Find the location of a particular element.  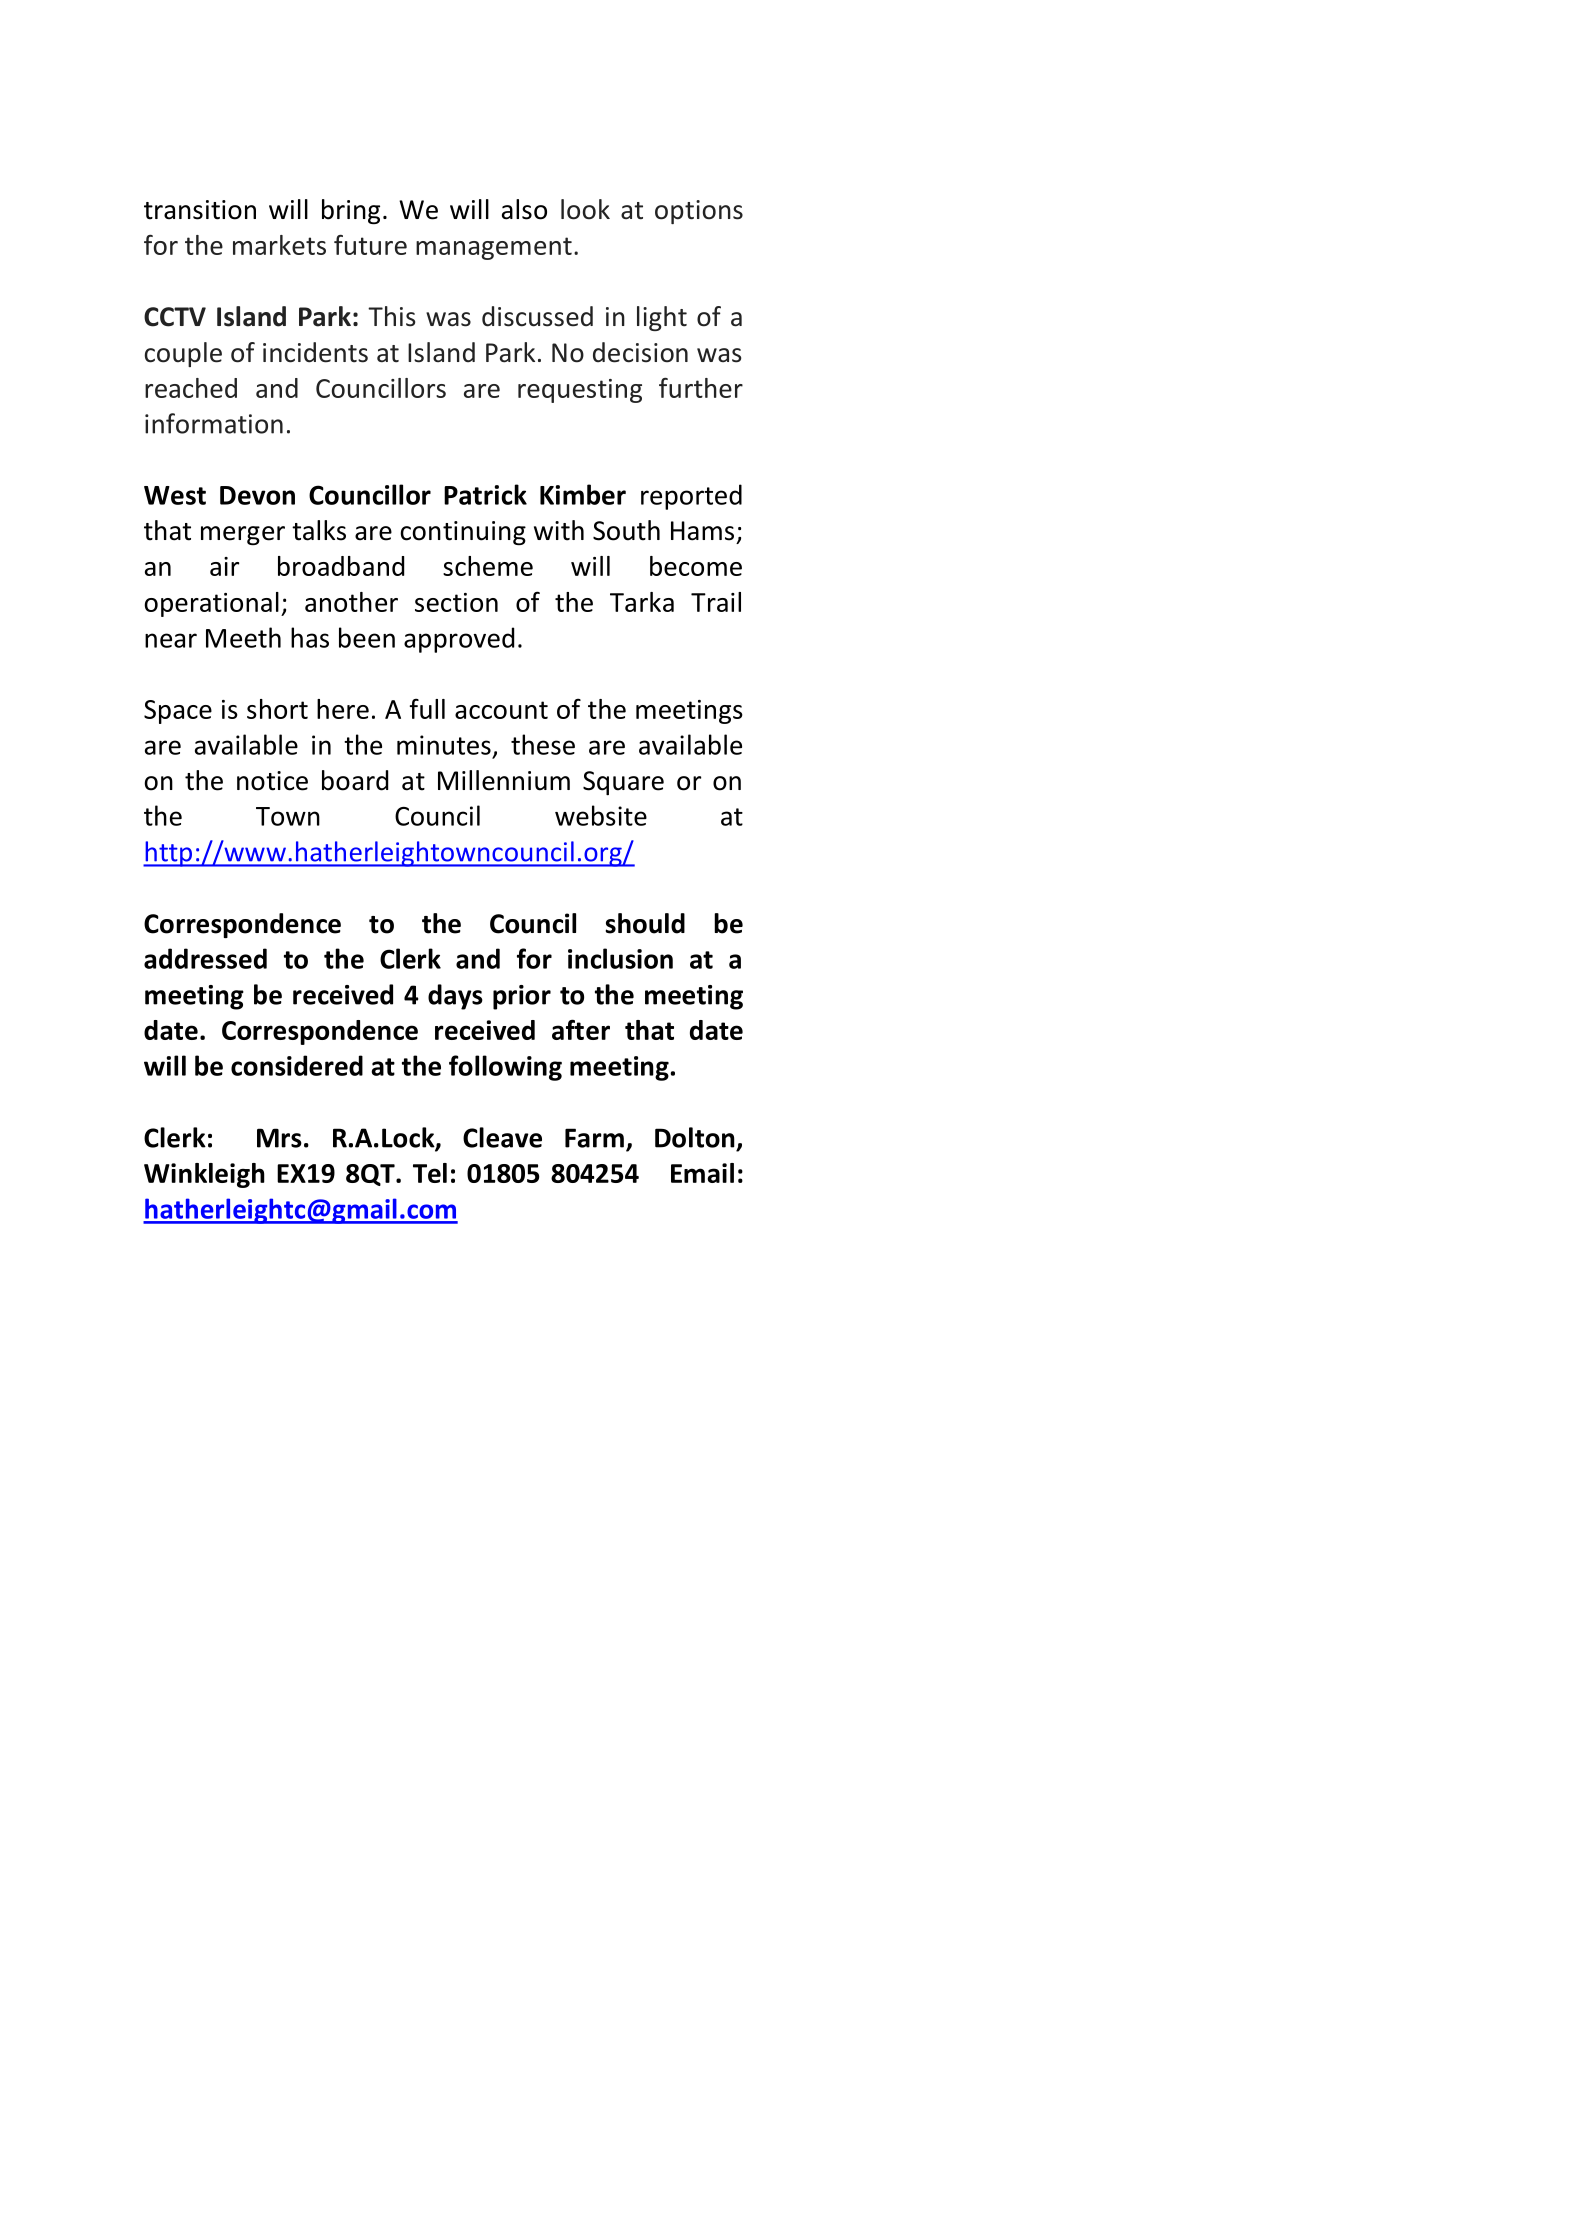

Tel is located at coordinates (430, 1173).
